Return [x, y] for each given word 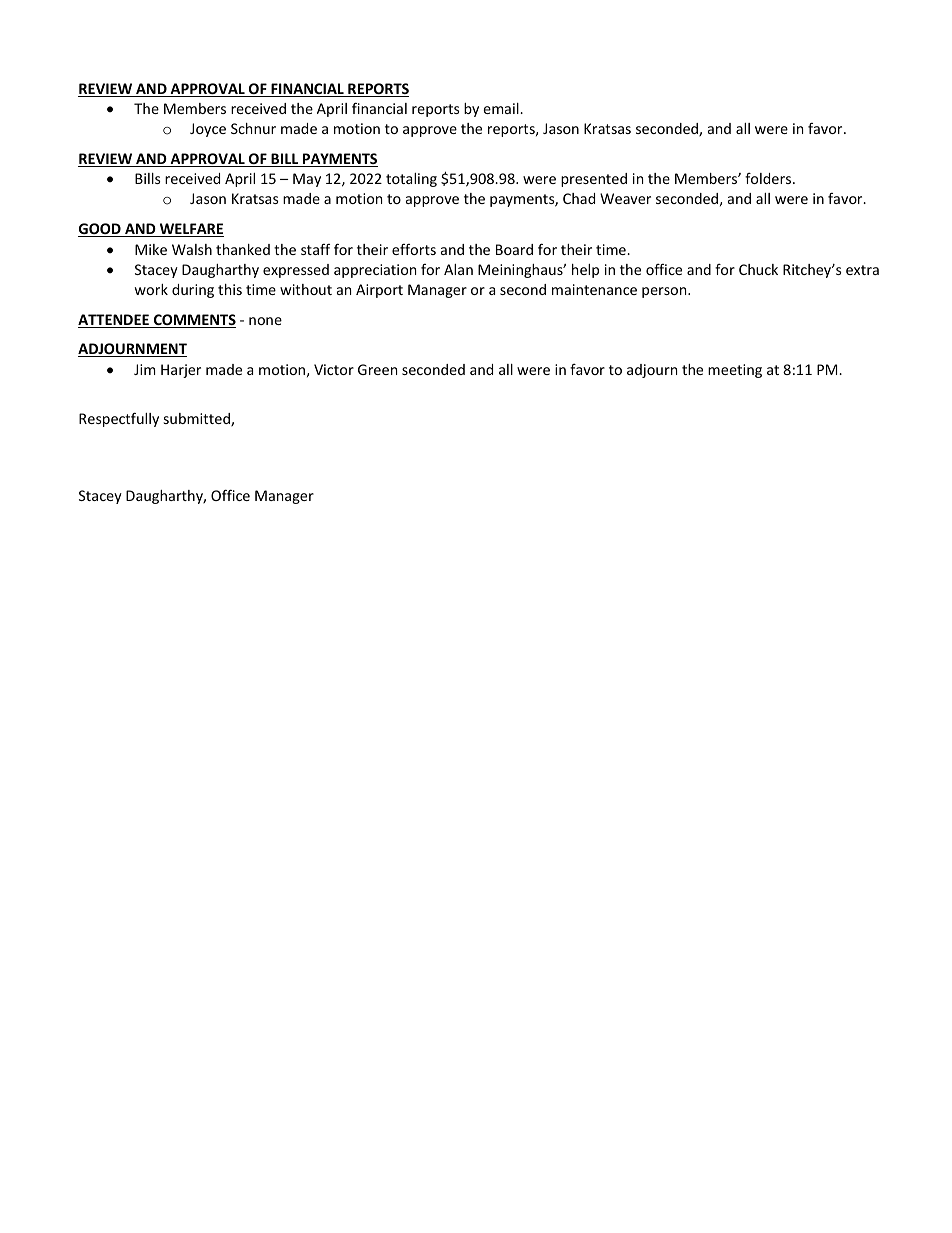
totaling [411, 180]
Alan [458, 269]
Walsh [192, 249]
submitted [198, 420]
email [502, 108]
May [307, 180]
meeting [735, 371]
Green [377, 369]
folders [769, 178]
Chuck [758, 269]
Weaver [625, 198]
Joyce [208, 130]
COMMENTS [193, 321]
